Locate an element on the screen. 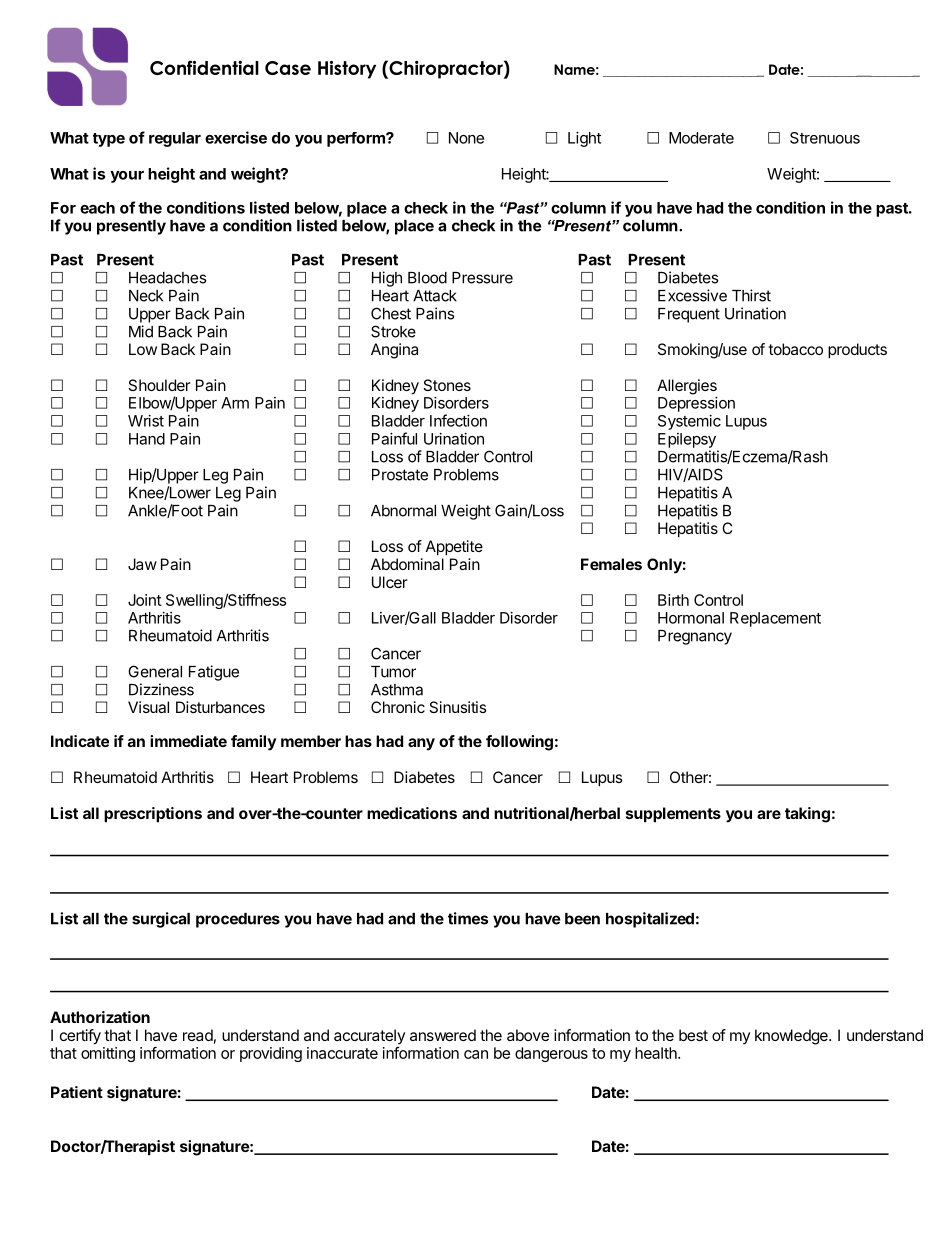 This screenshot has width=952, height=1233. Pressure is located at coordinates (482, 278).
